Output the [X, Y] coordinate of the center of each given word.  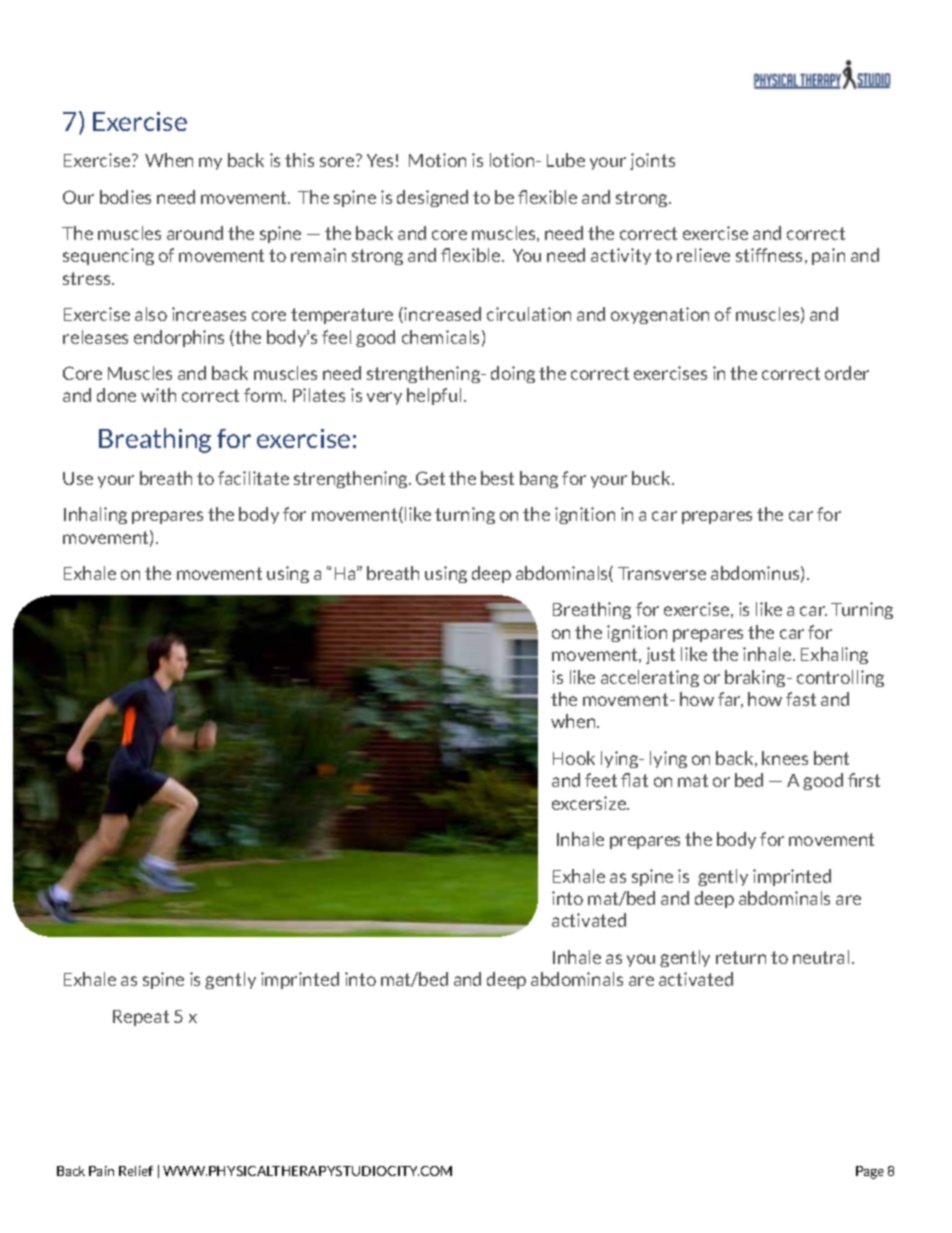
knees [785, 758]
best [497, 478]
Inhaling [95, 515]
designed [432, 198]
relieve [703, 255]
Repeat [141, 1018]
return [741, 957]
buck [652, 478]
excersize [590, 803]
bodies [125, 197]
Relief [136, 1171]
